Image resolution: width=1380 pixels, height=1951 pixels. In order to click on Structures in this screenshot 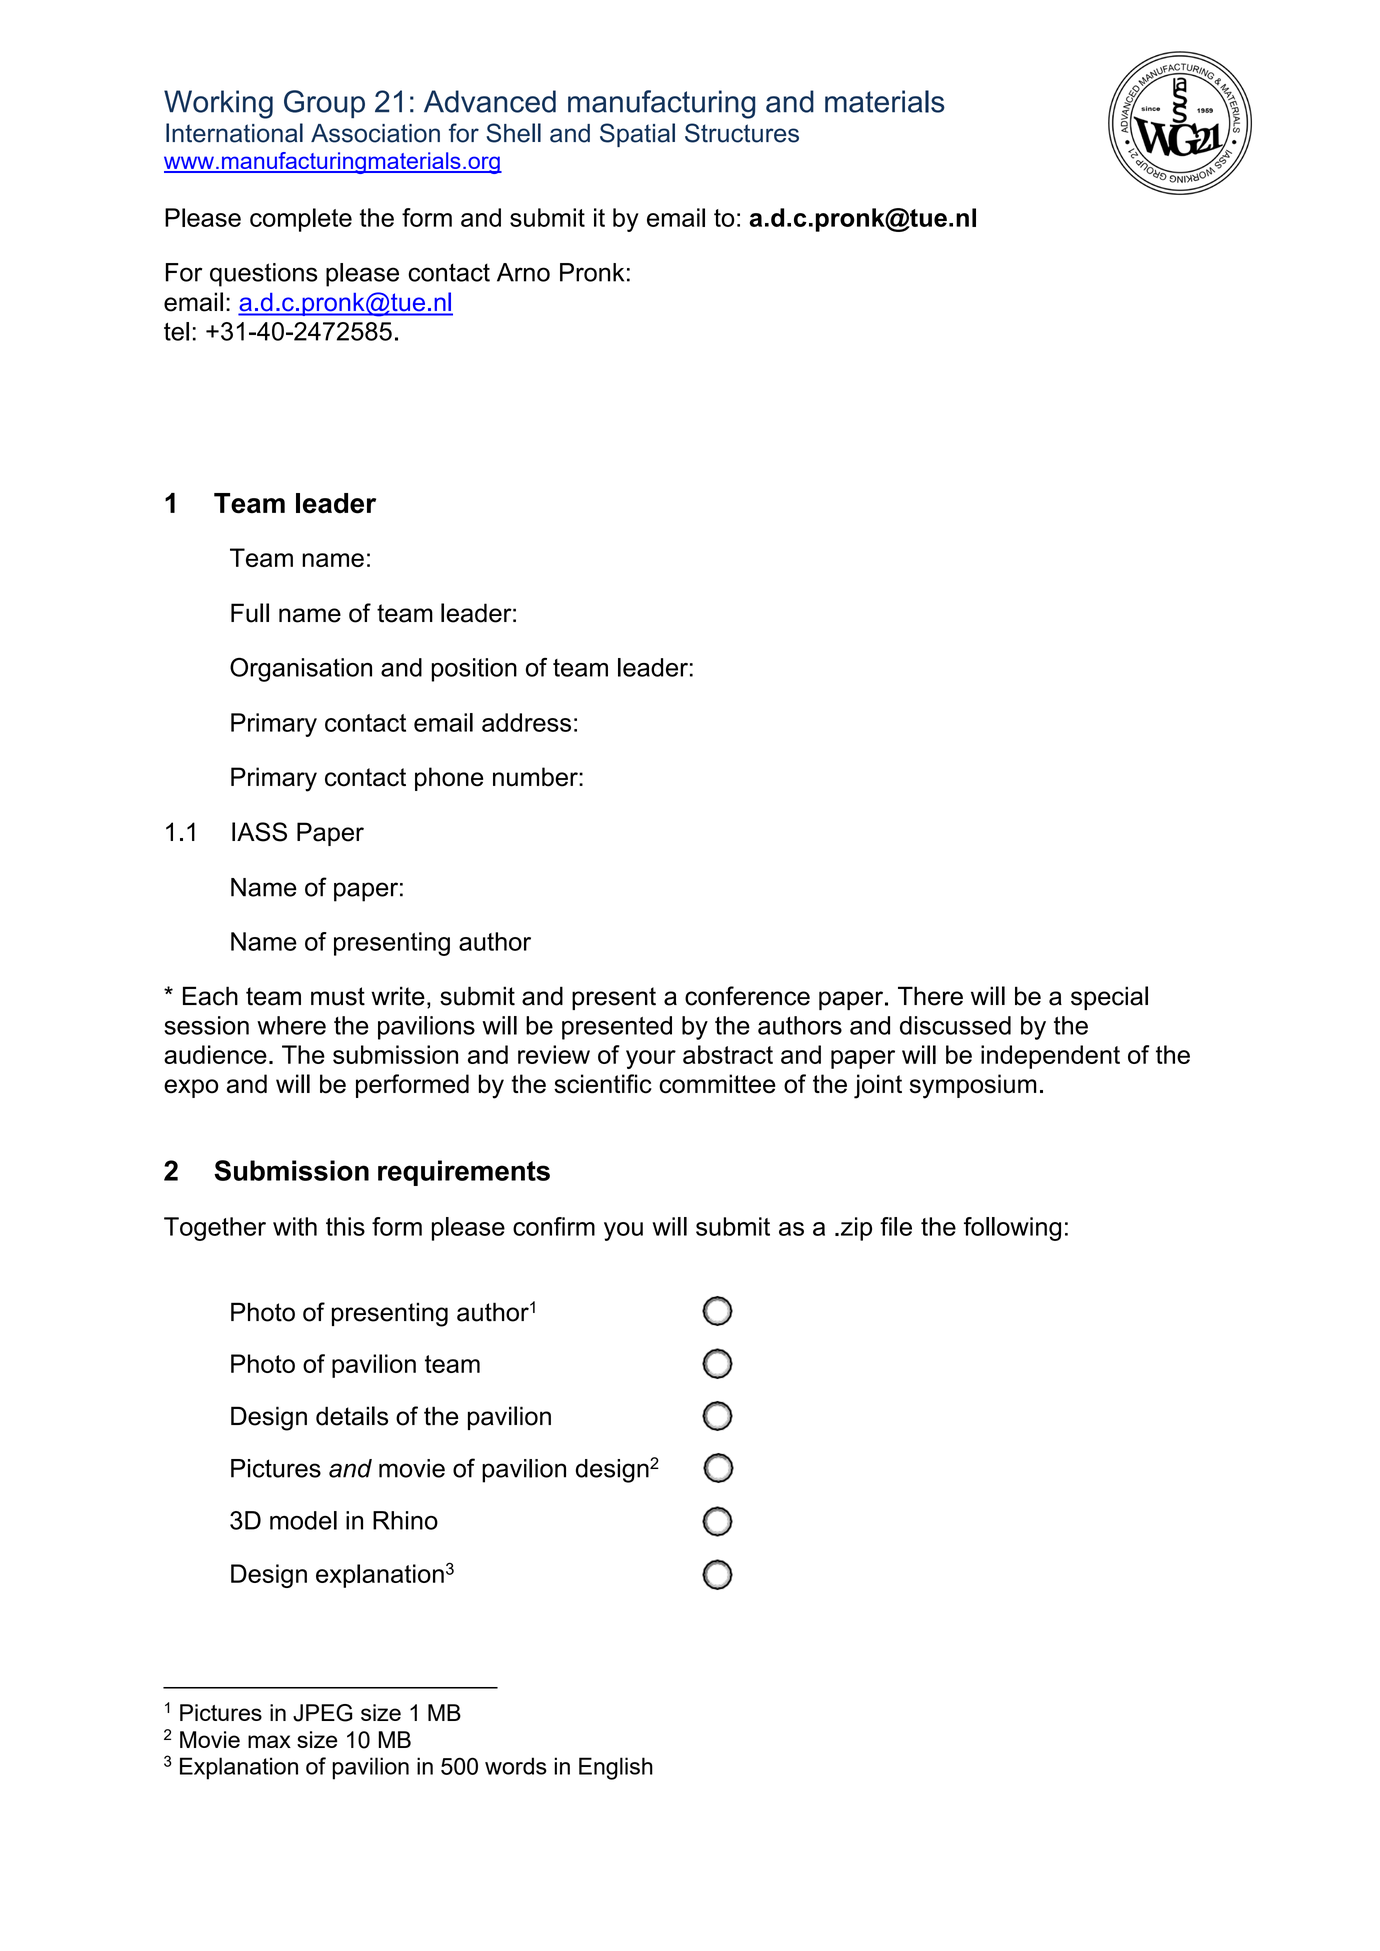, I will do `click(742, 133)`.
